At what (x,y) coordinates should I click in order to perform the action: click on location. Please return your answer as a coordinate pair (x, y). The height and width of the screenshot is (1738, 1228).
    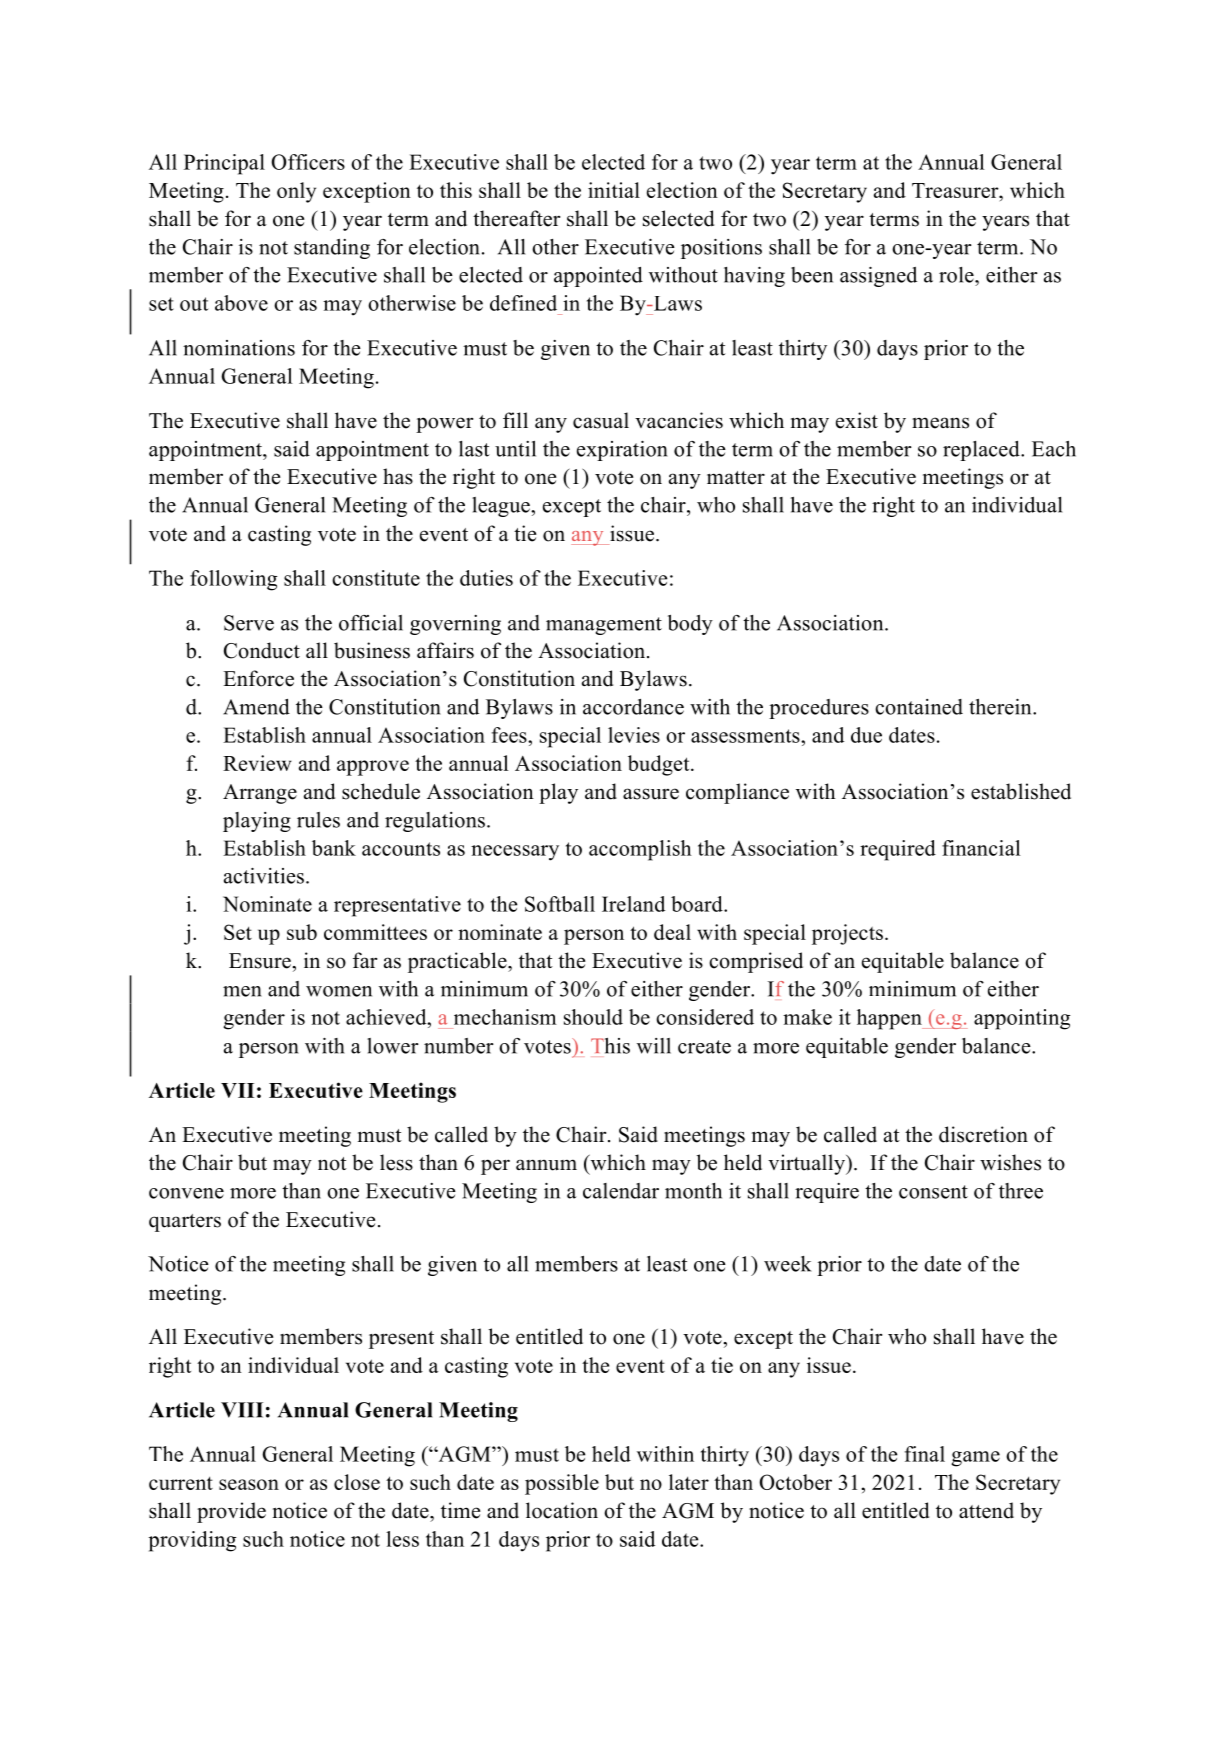
    Looking at the image, I should click on (562, 1510).
